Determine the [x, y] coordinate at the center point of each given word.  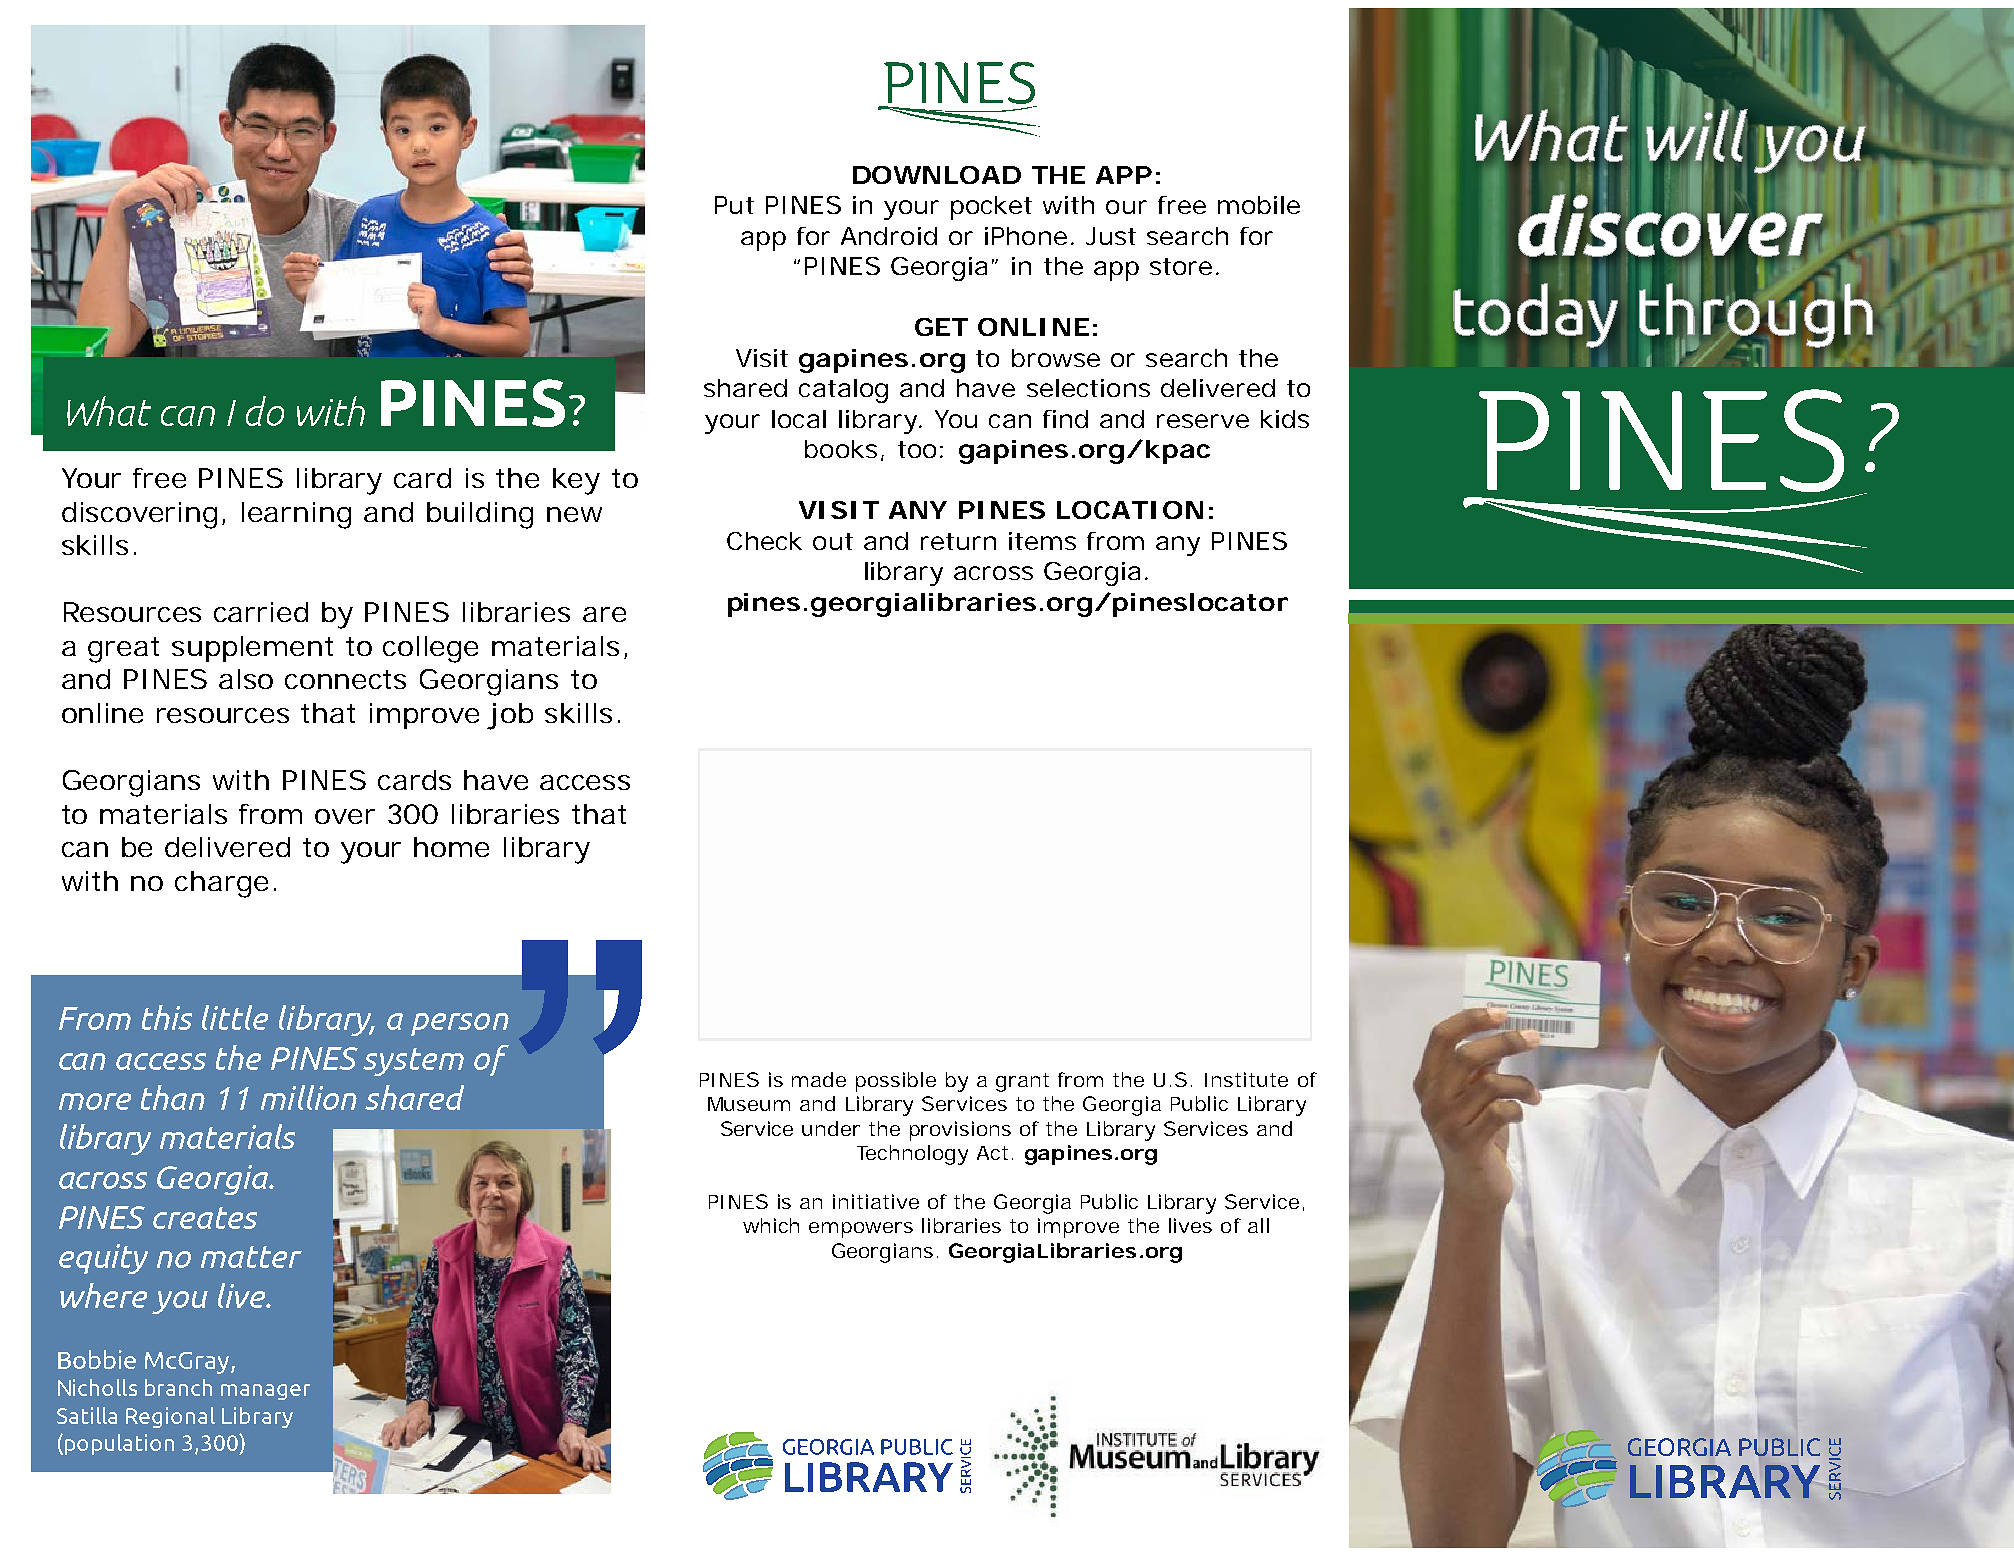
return [958, 541]
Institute [1246, 1079]
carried [261, 612]
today [1535, 315]
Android [889, 236]
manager [265, 1392]
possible [896, 1082]
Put [734, 205]
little [235, 1017]
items [1042, 541]
